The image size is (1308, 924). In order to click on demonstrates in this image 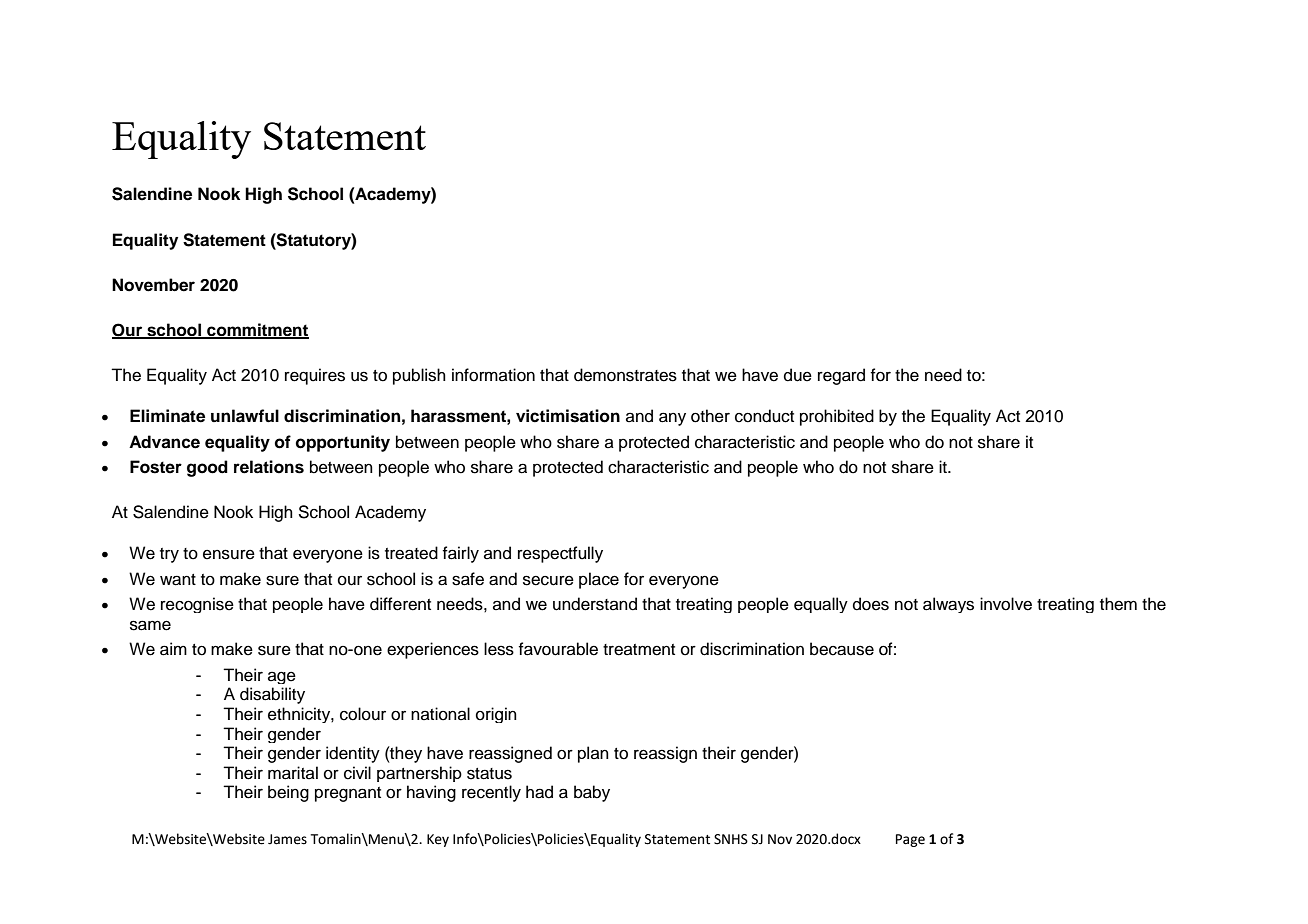, I will do `click(625, 375)`.
